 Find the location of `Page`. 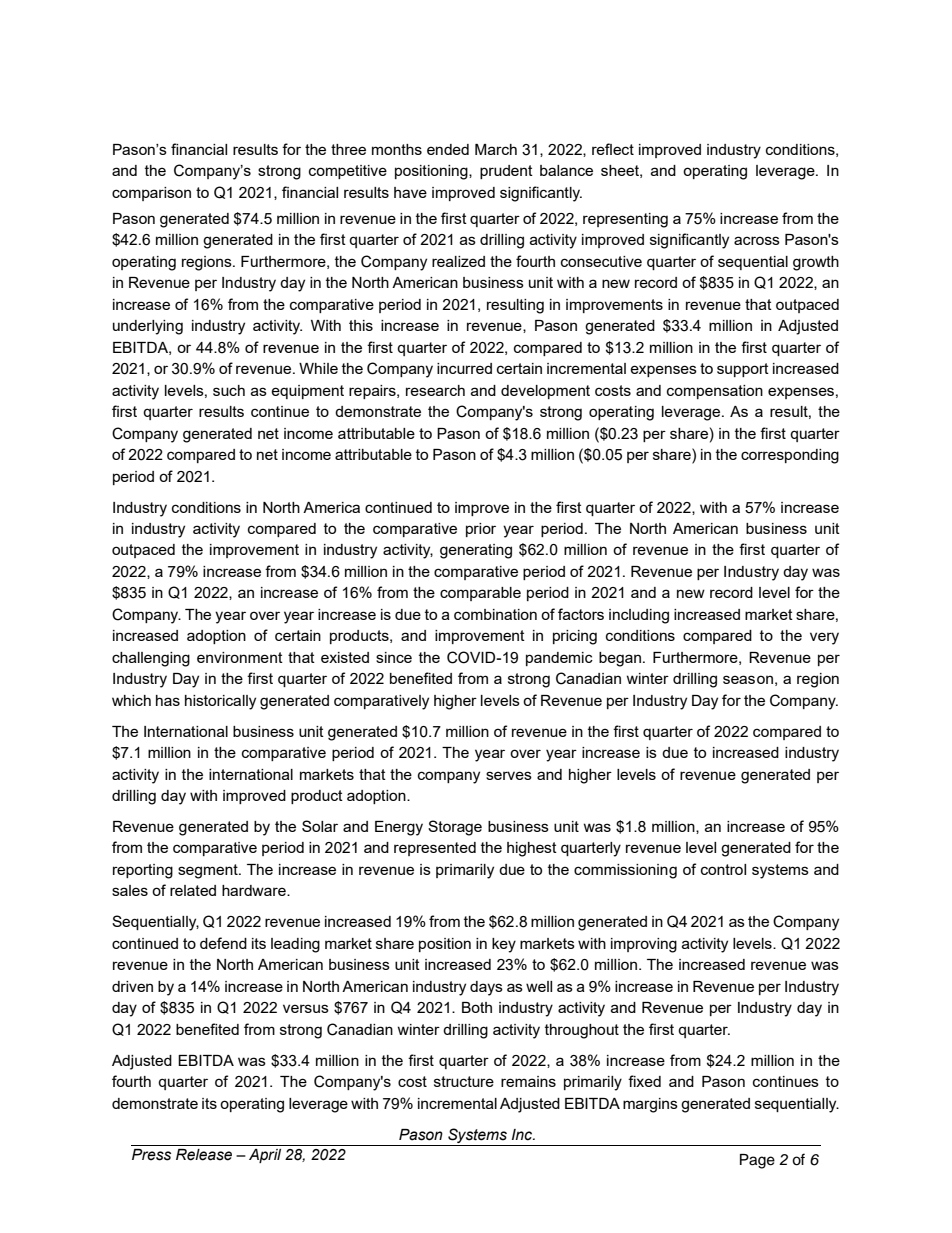

Page is located at coordinates (757, 1161).
